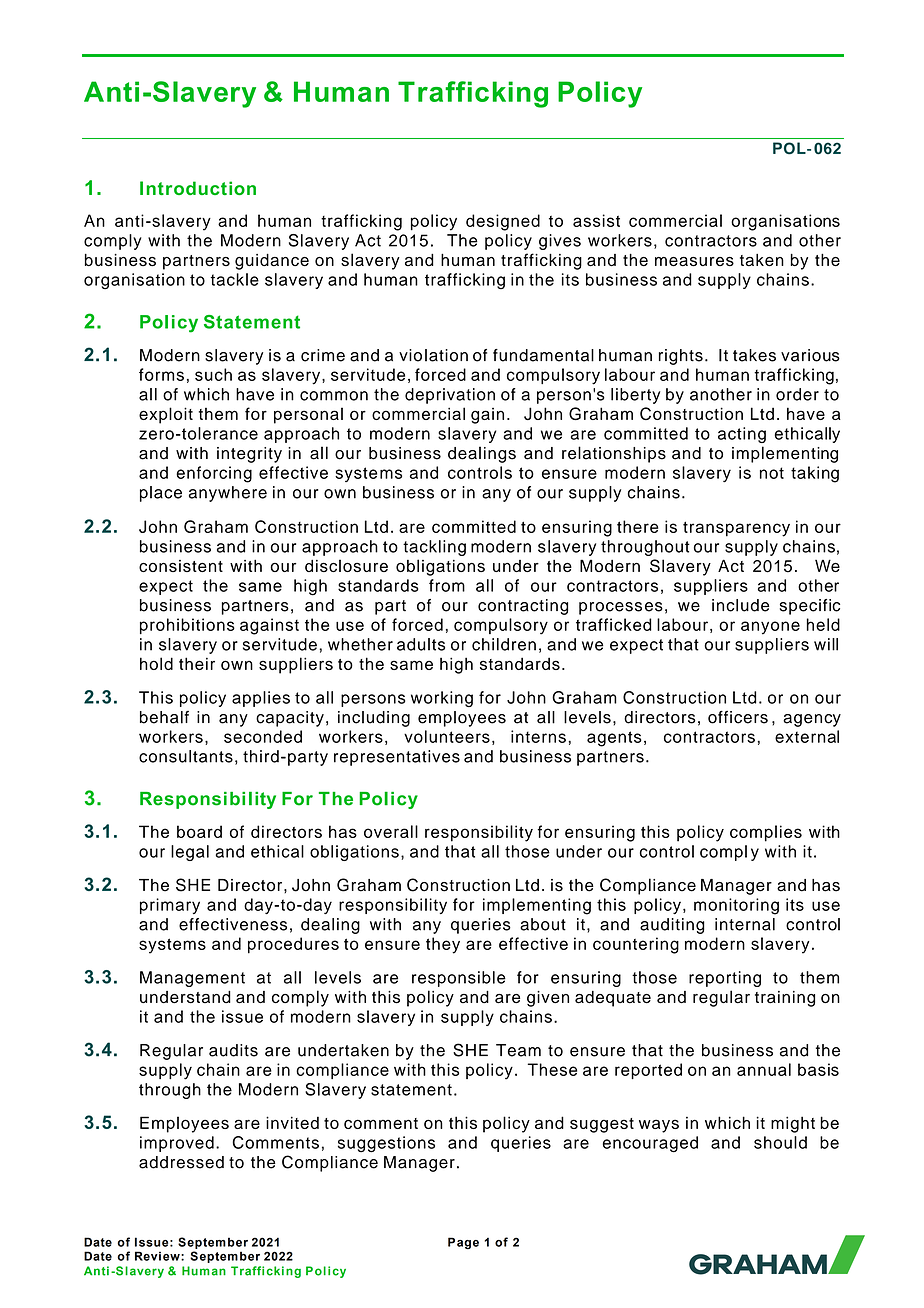 Image resolution: width=924 pixels, height=1308 pixels. What do you see at coordinates (213, 374) in the document?
I see `such` at bounding box center [213, 374].
